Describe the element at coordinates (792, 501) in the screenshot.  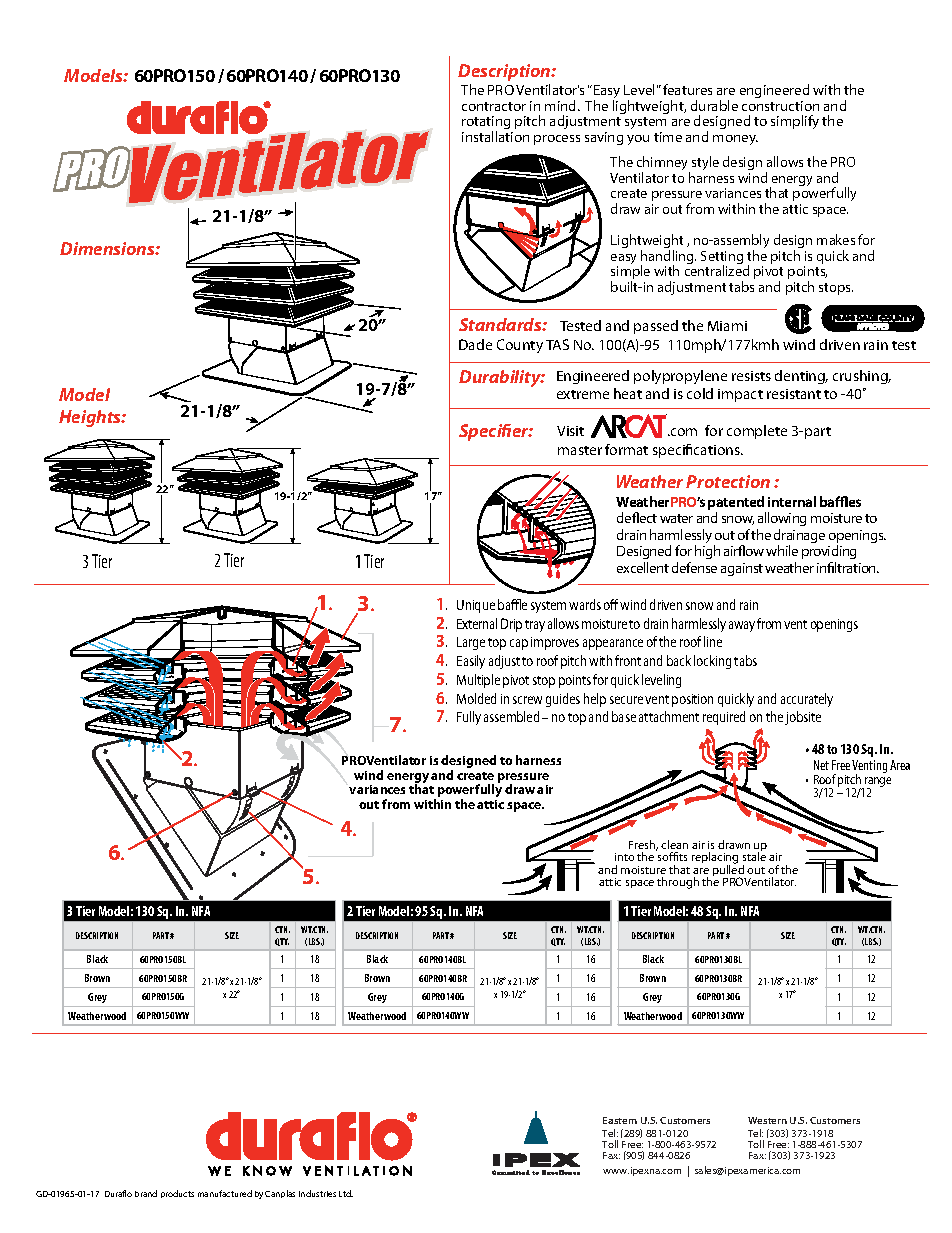
I see `internal` at that location.
